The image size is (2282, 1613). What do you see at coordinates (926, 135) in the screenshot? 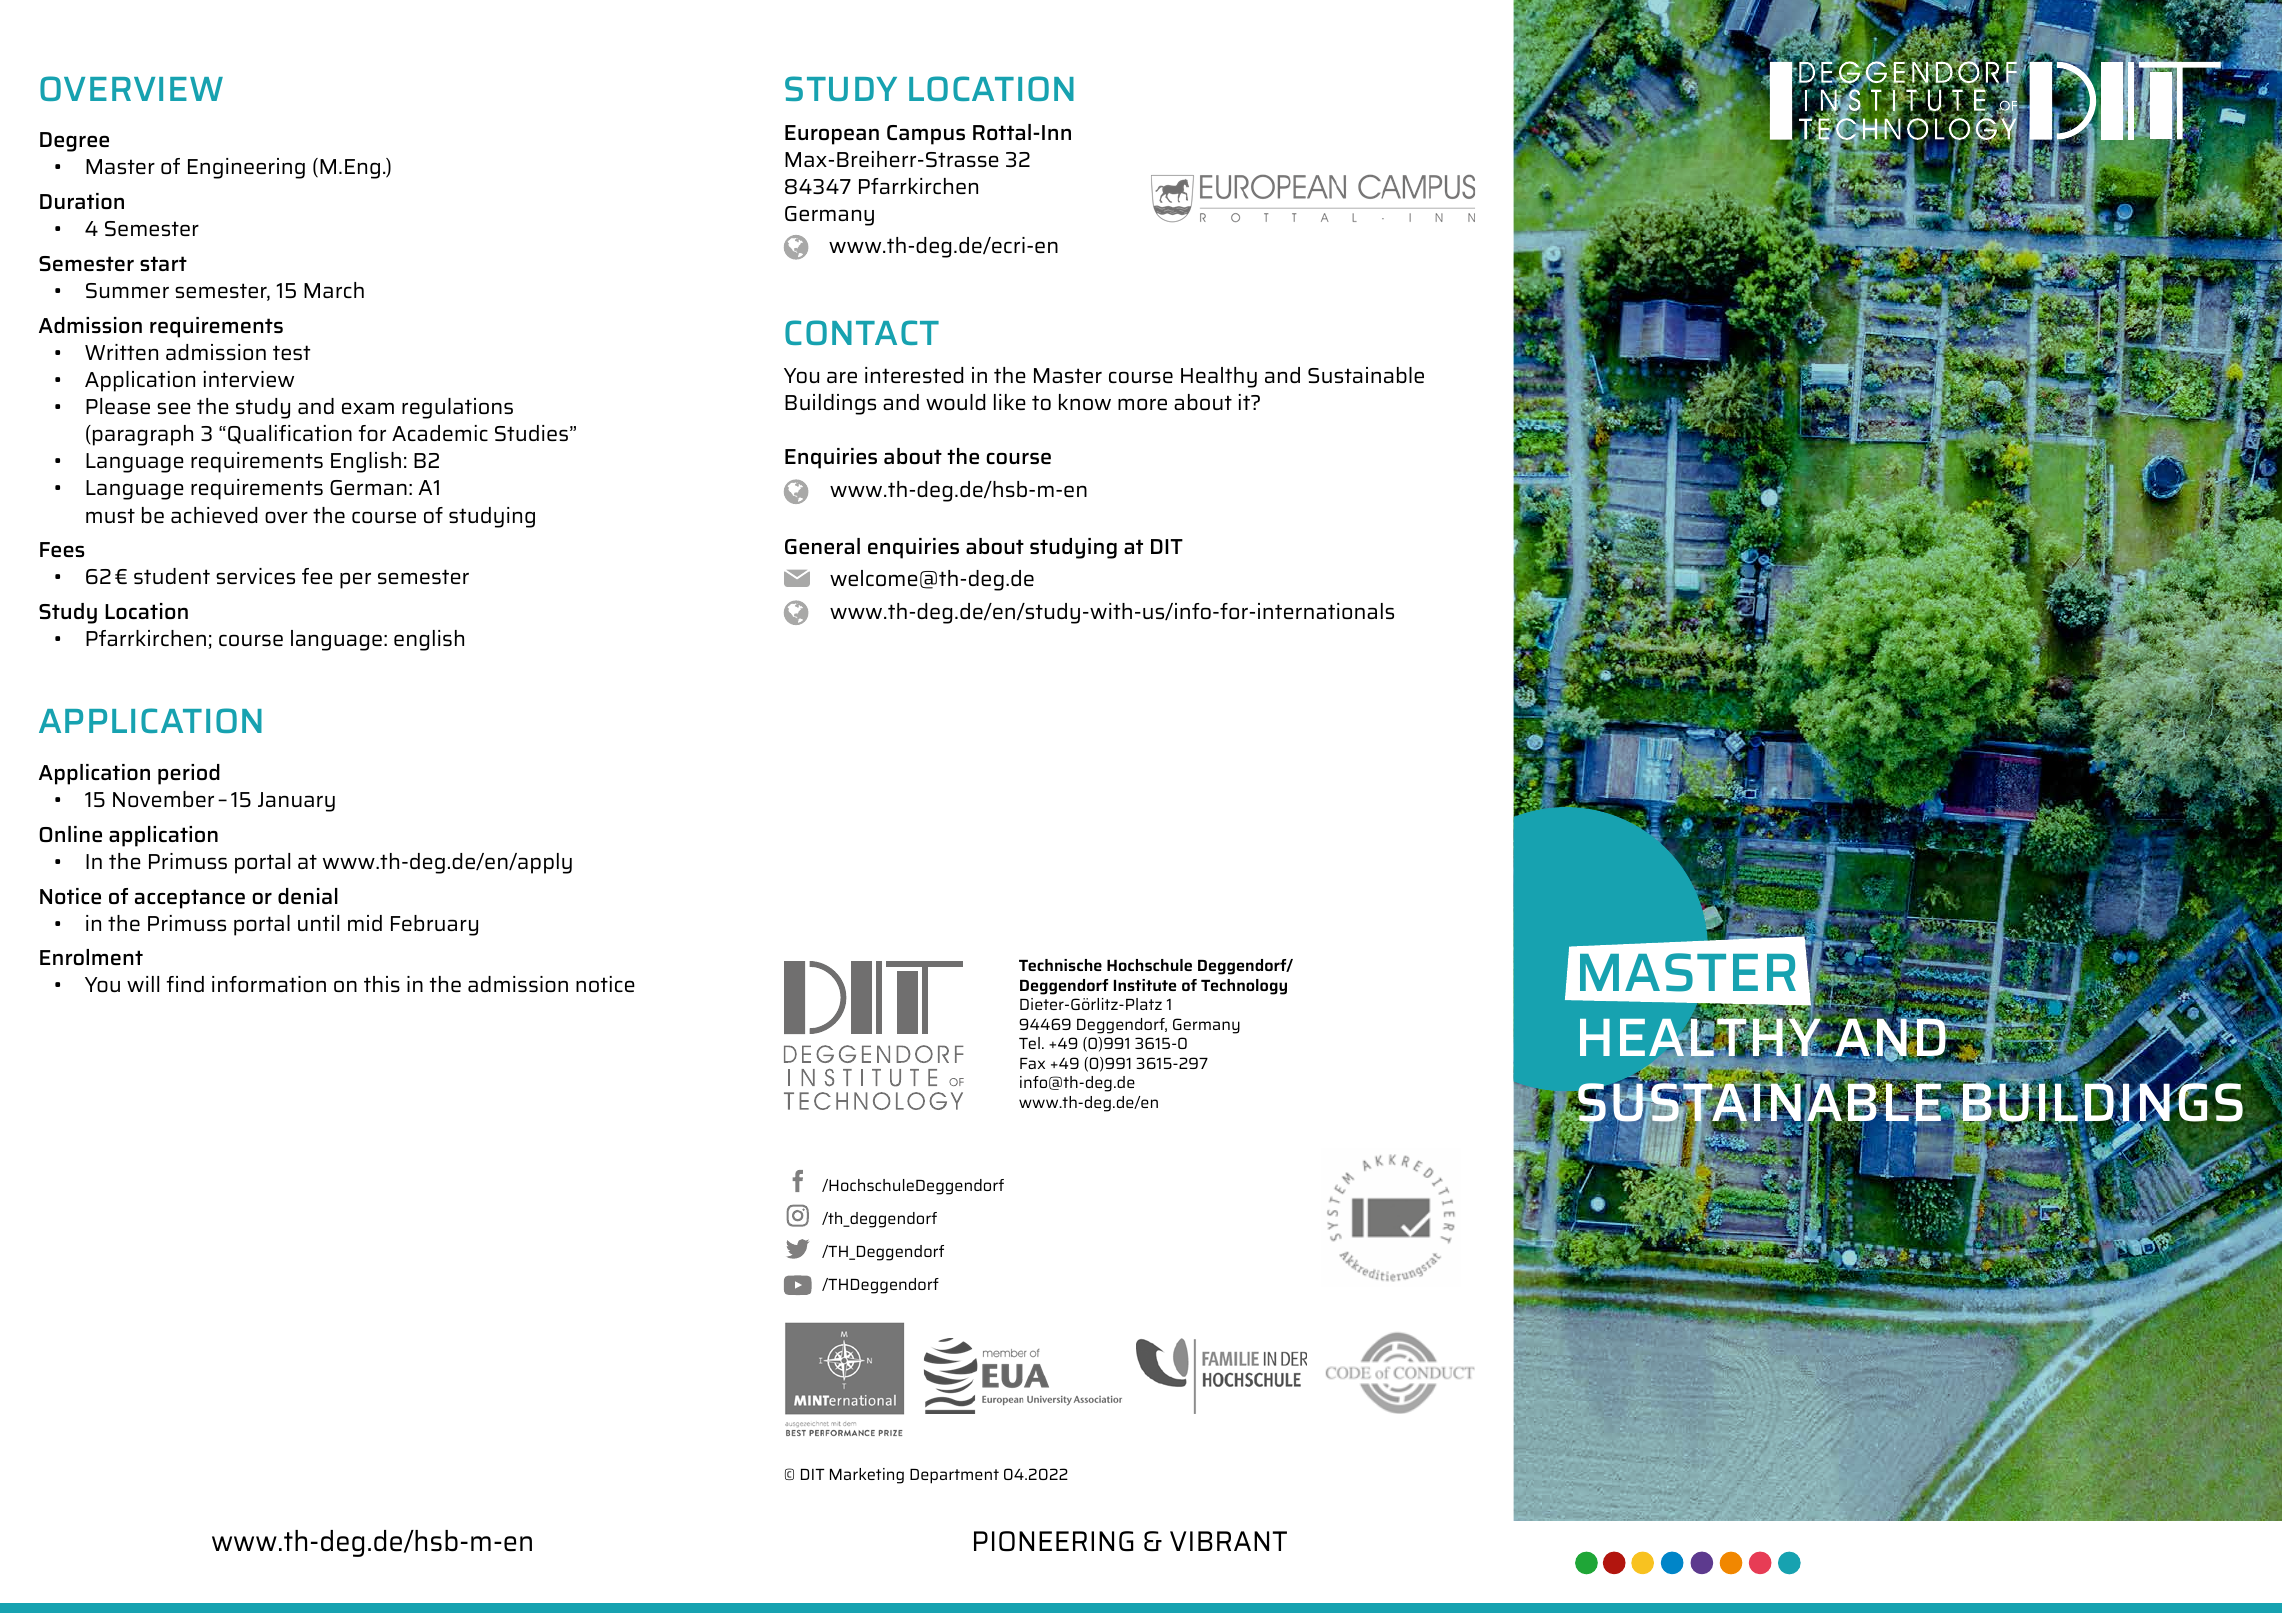
I see `Campus` at bounding box center [926, 135].
